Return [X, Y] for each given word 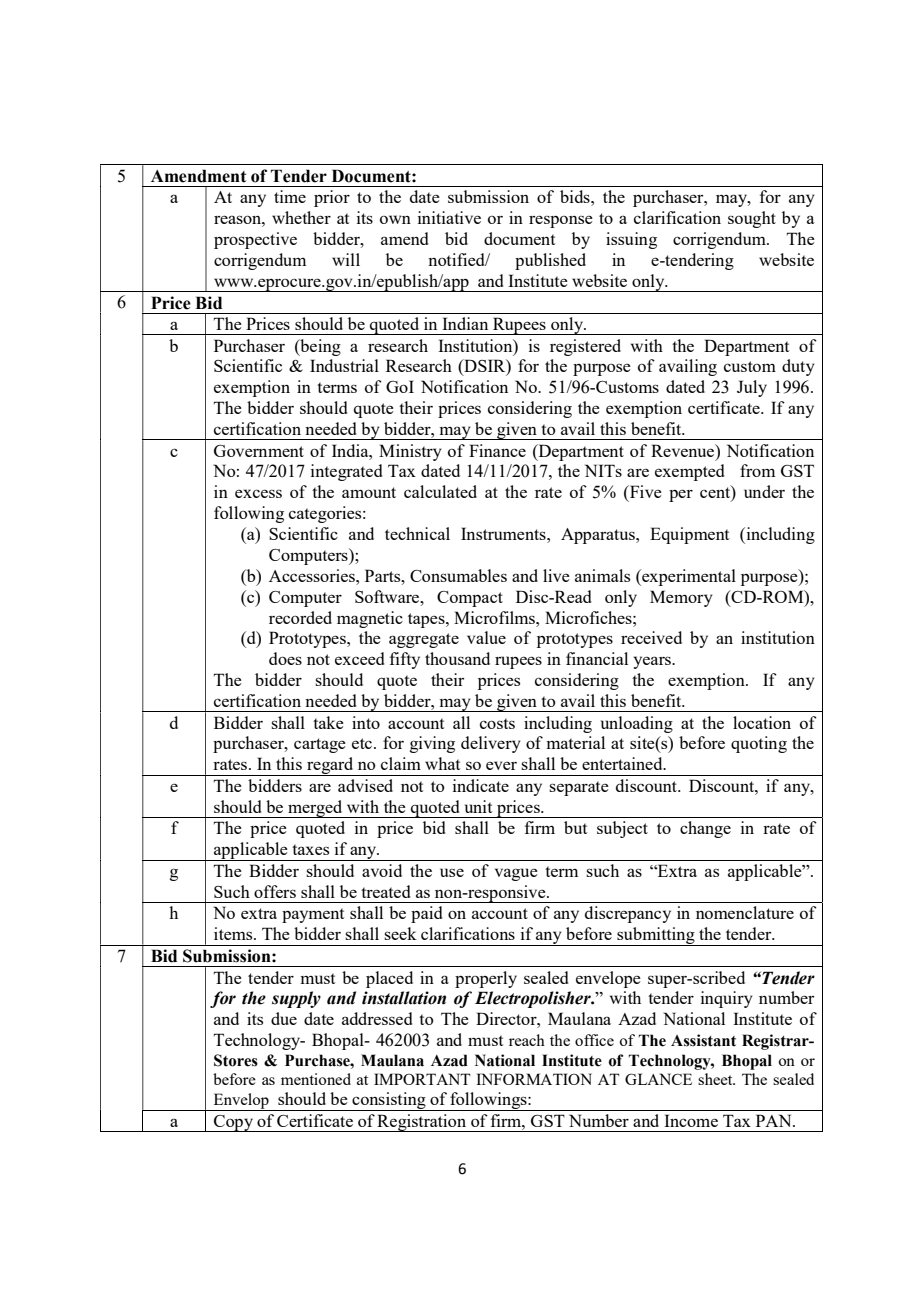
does [285, 658]
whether [301, 217]
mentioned [316, 1079]
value [486, 637]
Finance [497, 450]
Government [259, 451]
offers [275, 891]
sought [752, 219]
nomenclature [745, 912]
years [653, 662]
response [561, 221]
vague [516, 874]
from [757, 470]
